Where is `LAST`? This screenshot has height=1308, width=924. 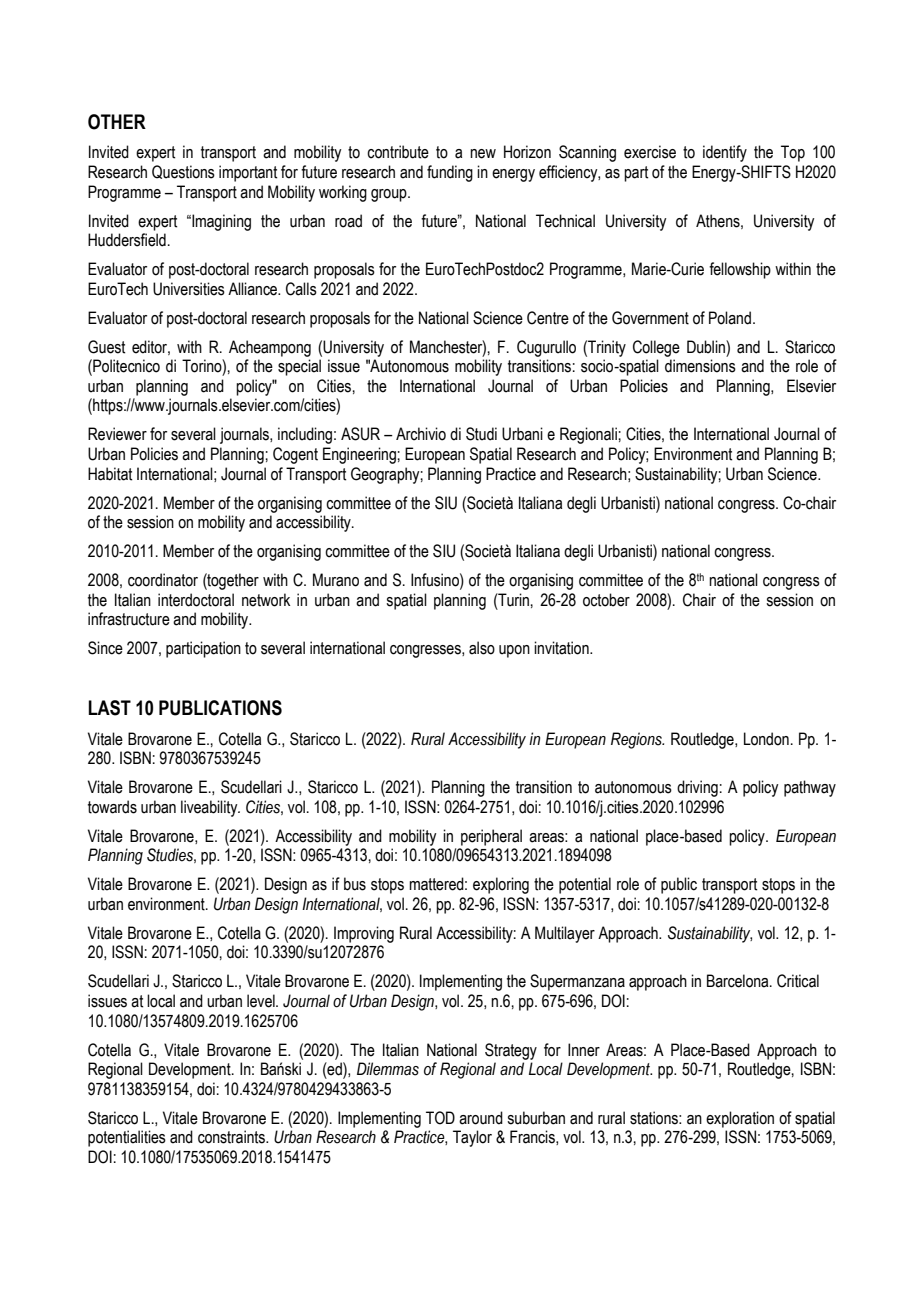
LAST is located at coordinates (109, 708).
